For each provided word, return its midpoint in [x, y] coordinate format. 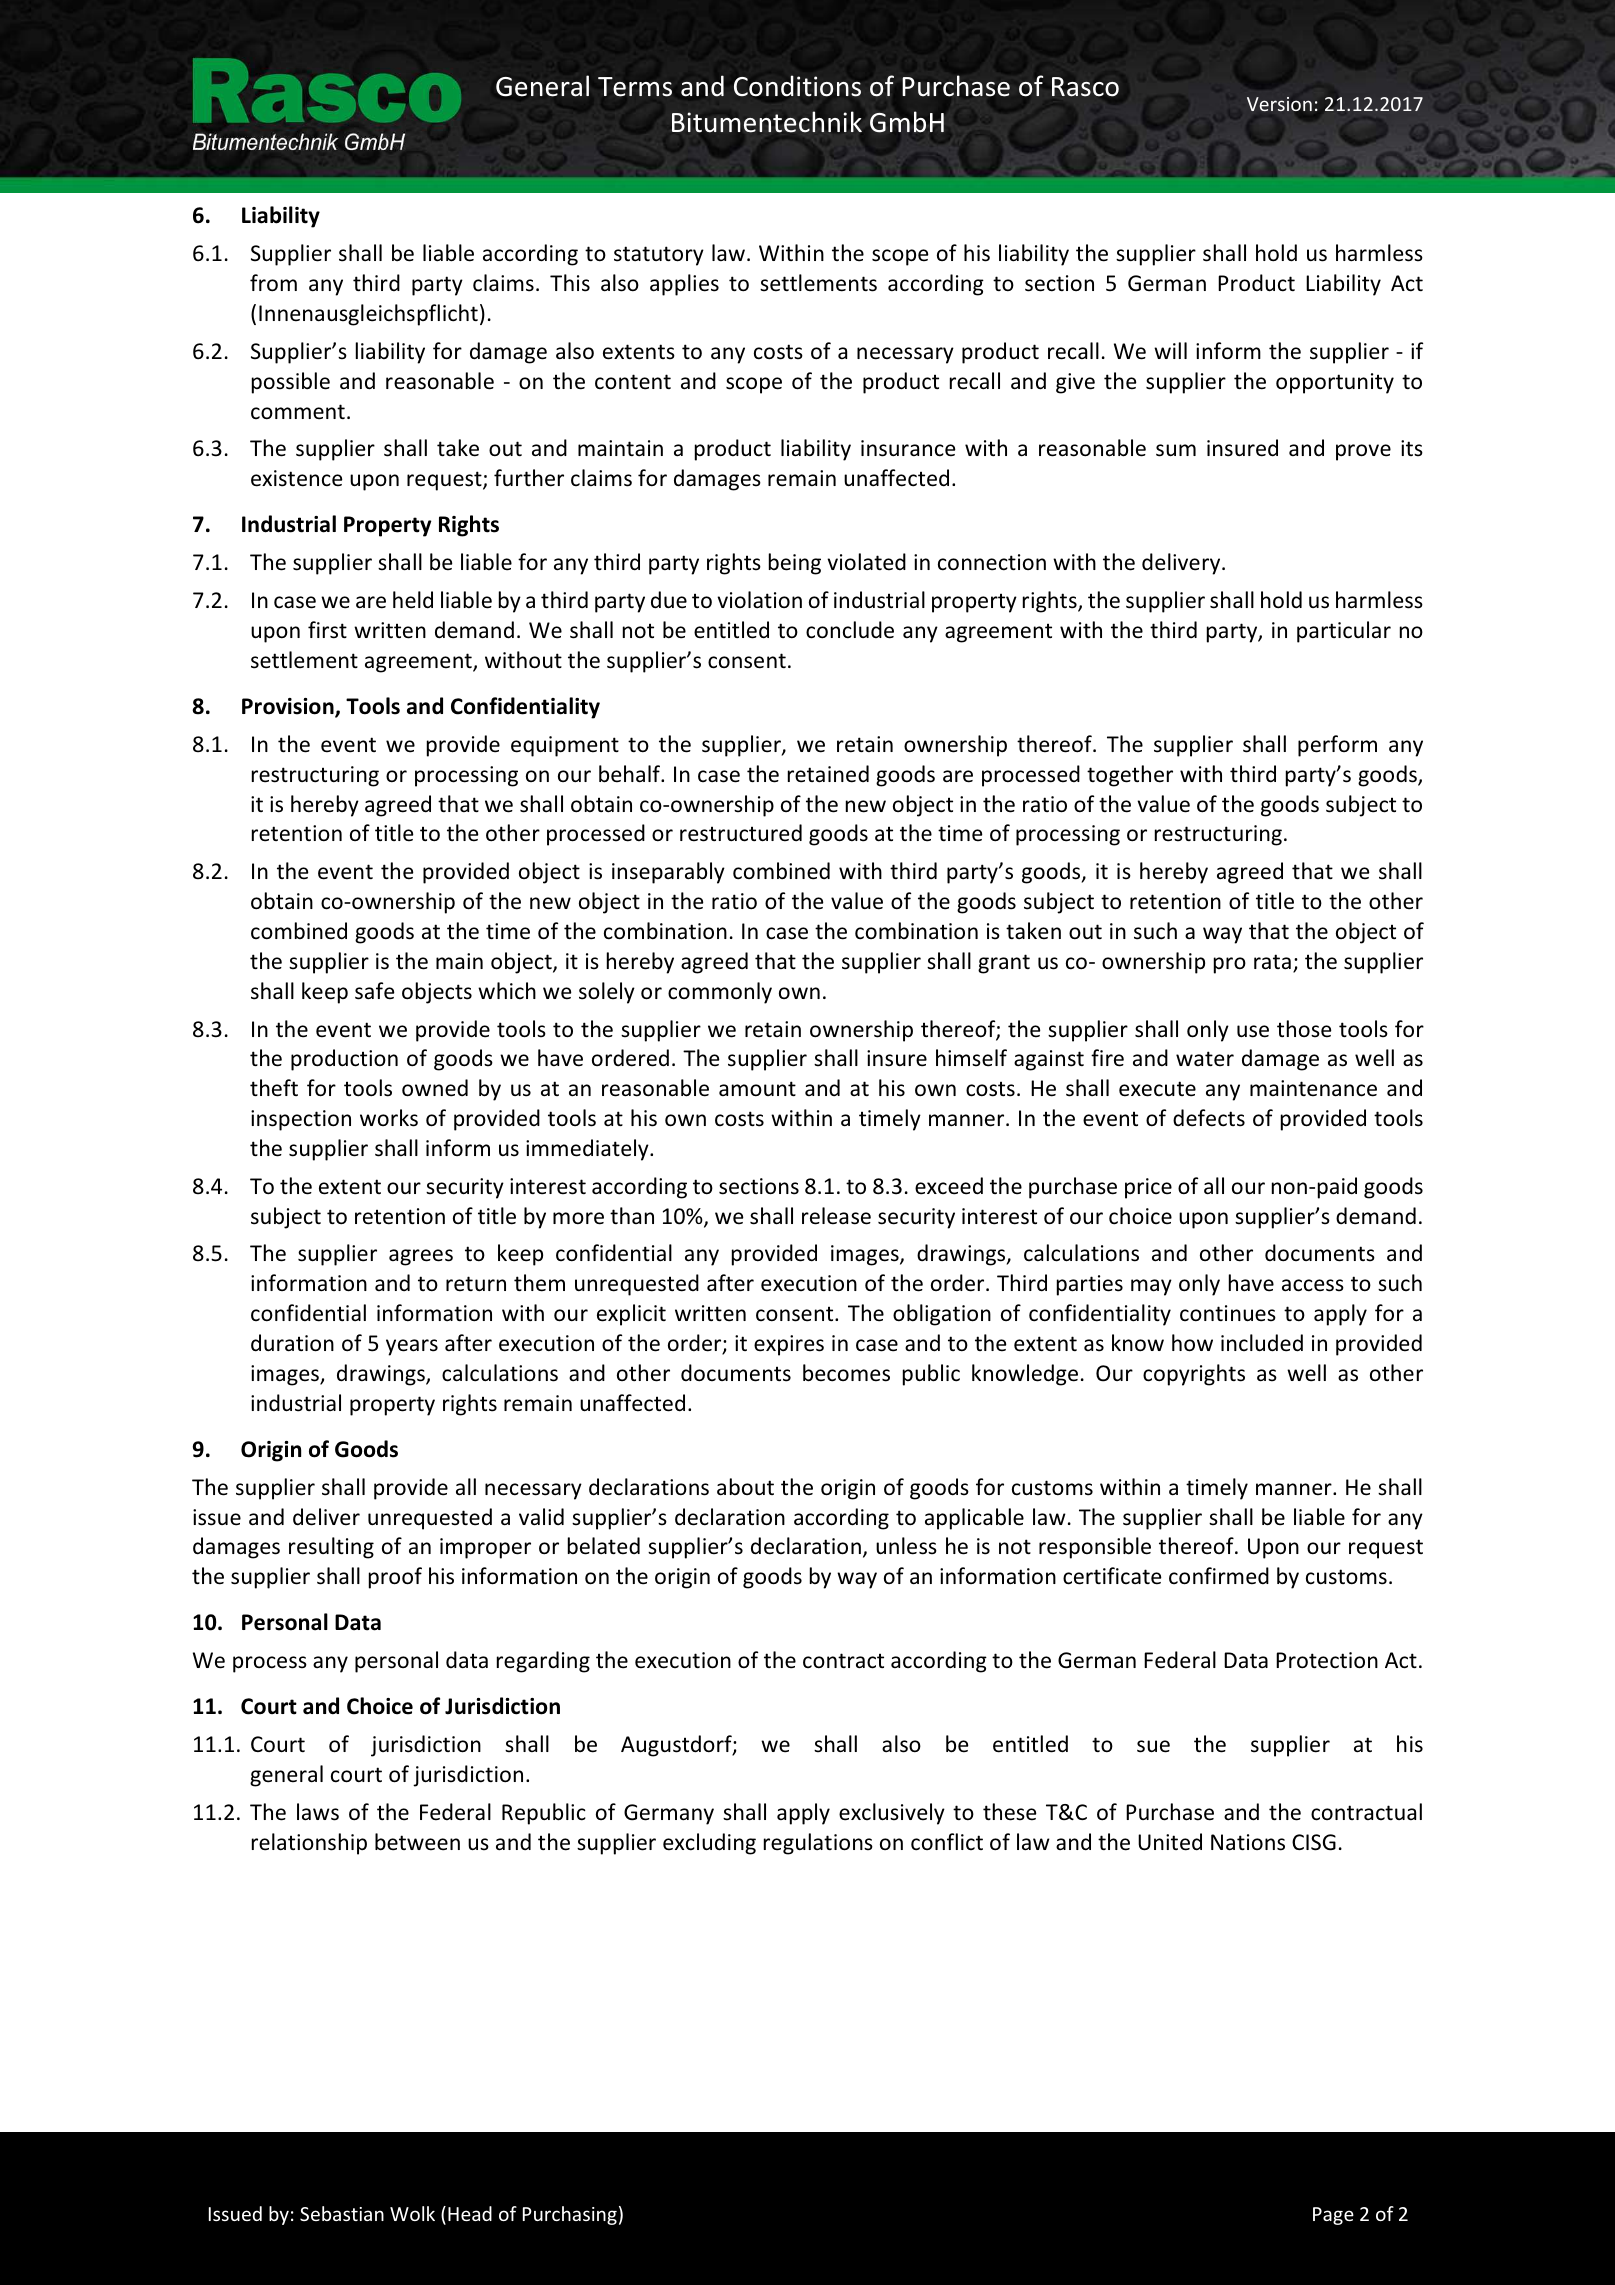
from [273, 283]
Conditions [797, 86]
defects [1209, 1118]
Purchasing [570, 2215]
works [389, 1118]
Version [1279, 104]
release [836, 1216]
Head [470, 2213]
